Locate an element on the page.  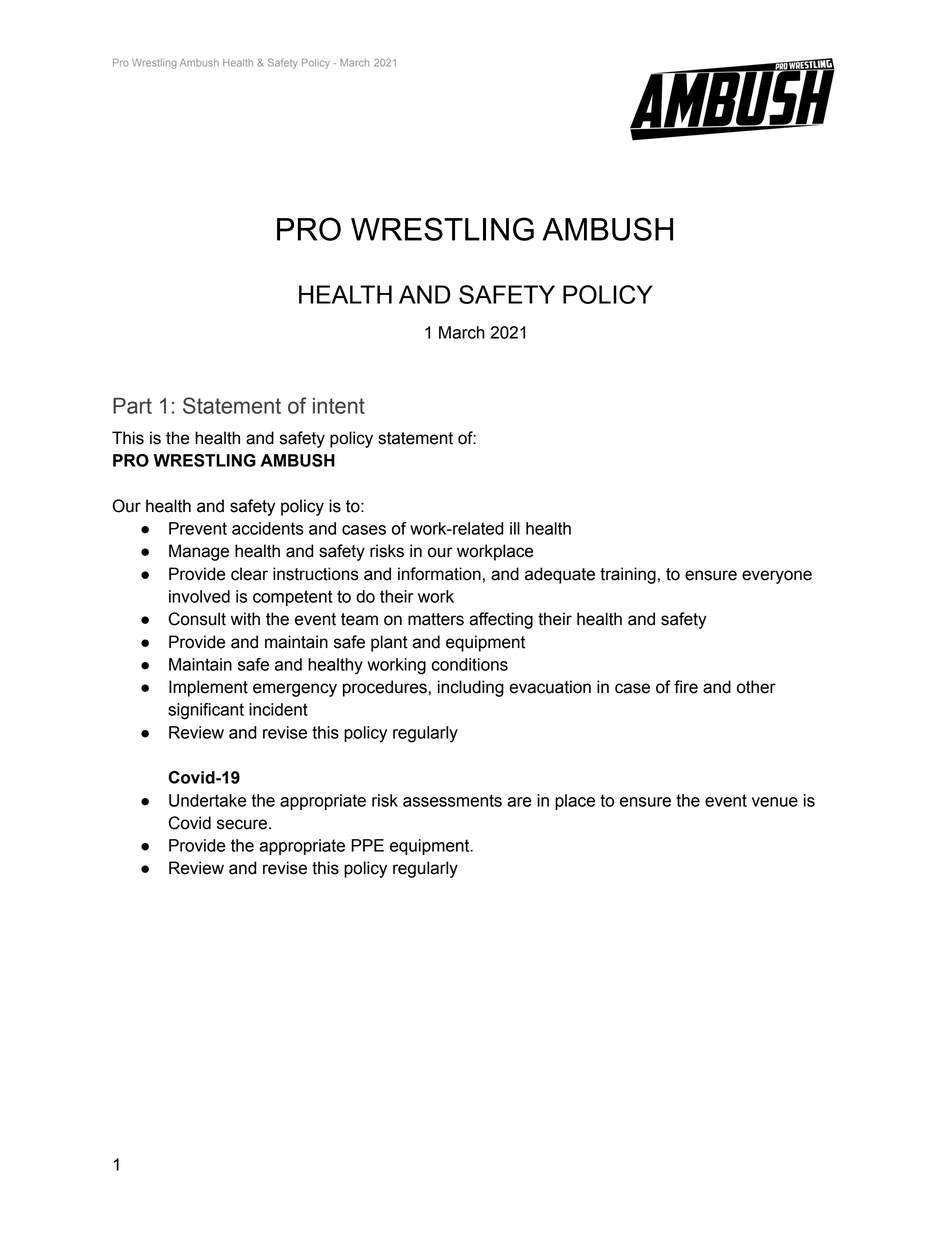
assessments is located at coordinates (452, 800).
